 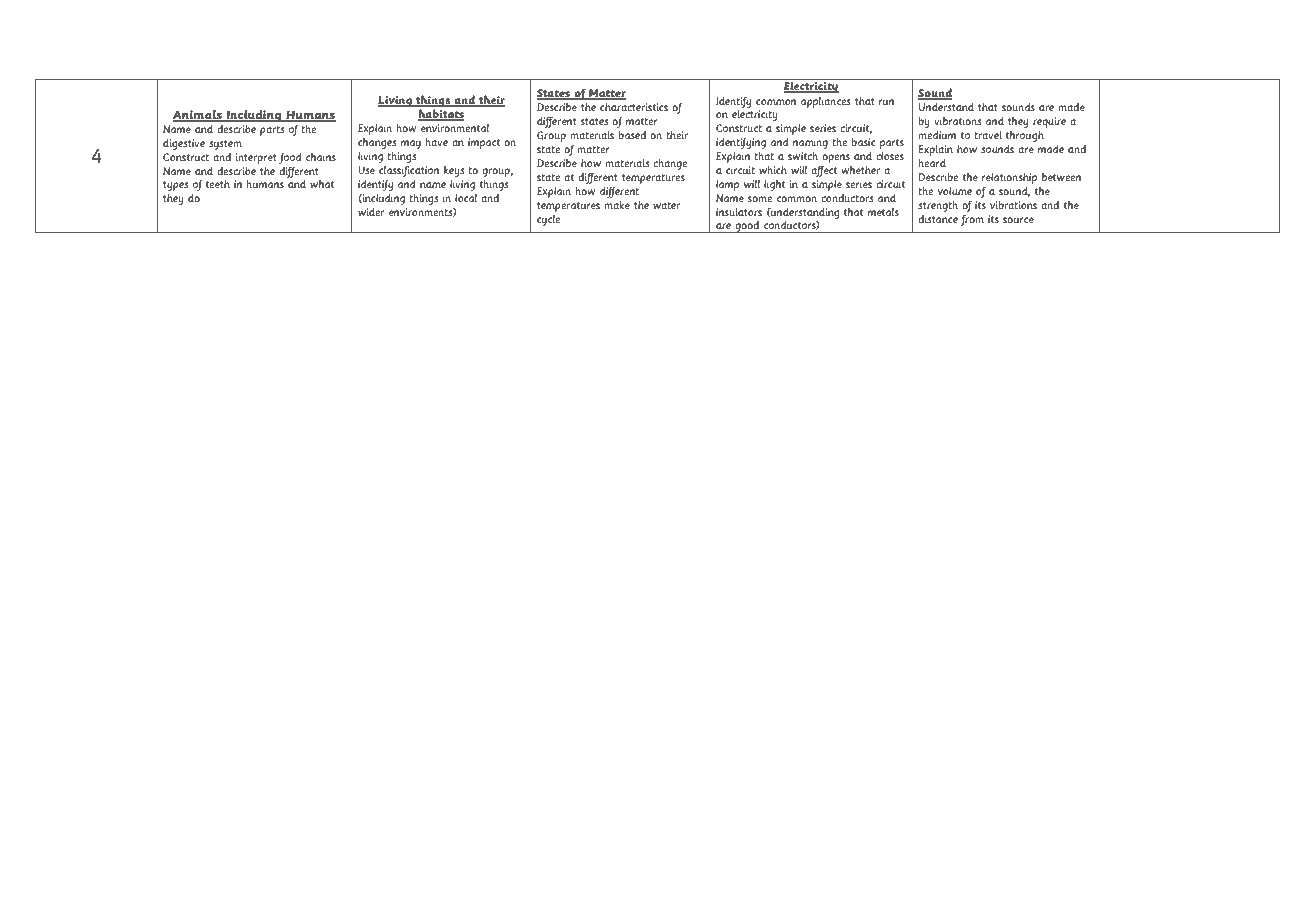 I want to click on heard, so click(x=932, y=162).
